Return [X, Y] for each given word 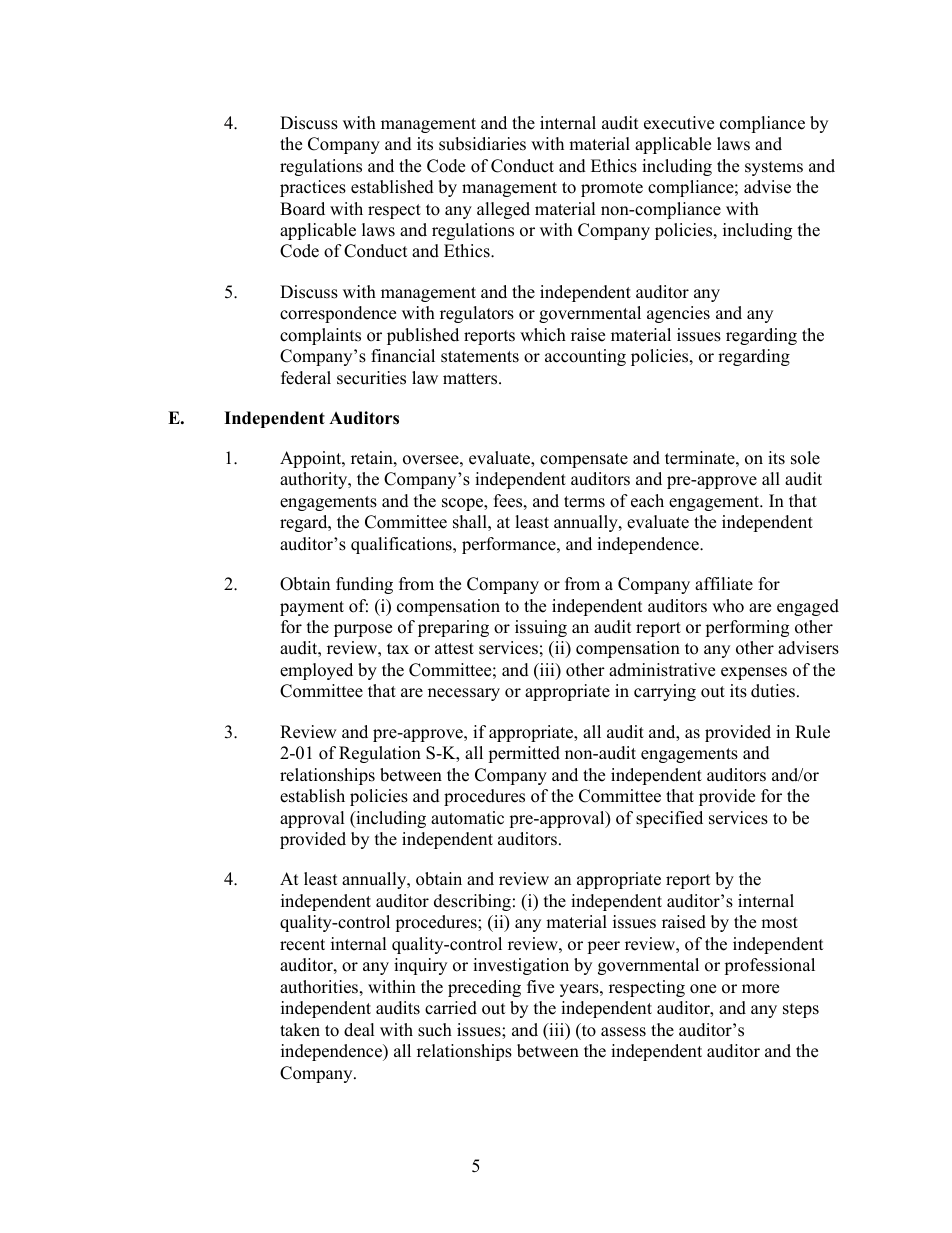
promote [612, 189]
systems [774, 168]
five [540, 987]
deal [359, 1030]
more [760, 989]
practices [313, 188]
